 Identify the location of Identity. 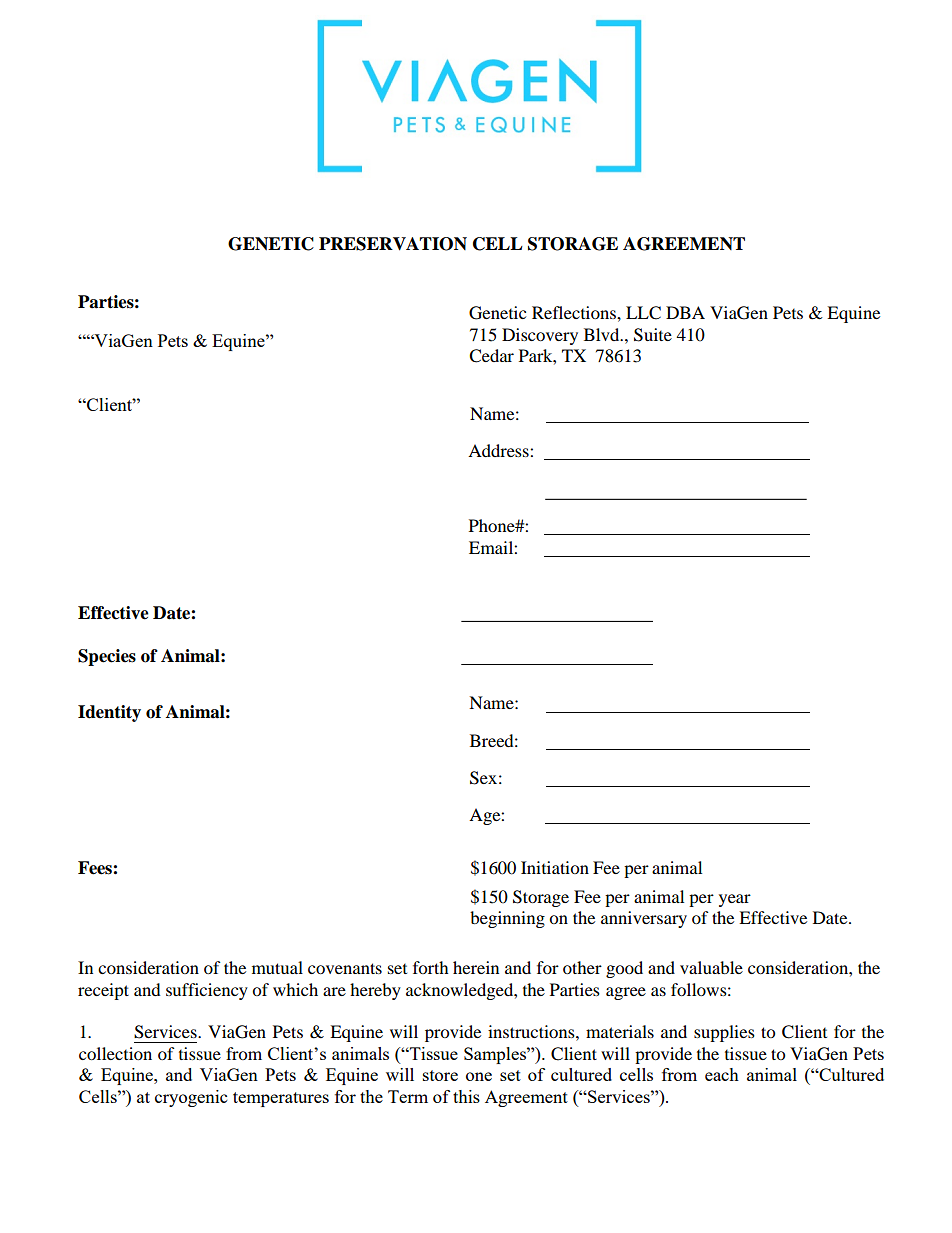
(109, 713).
